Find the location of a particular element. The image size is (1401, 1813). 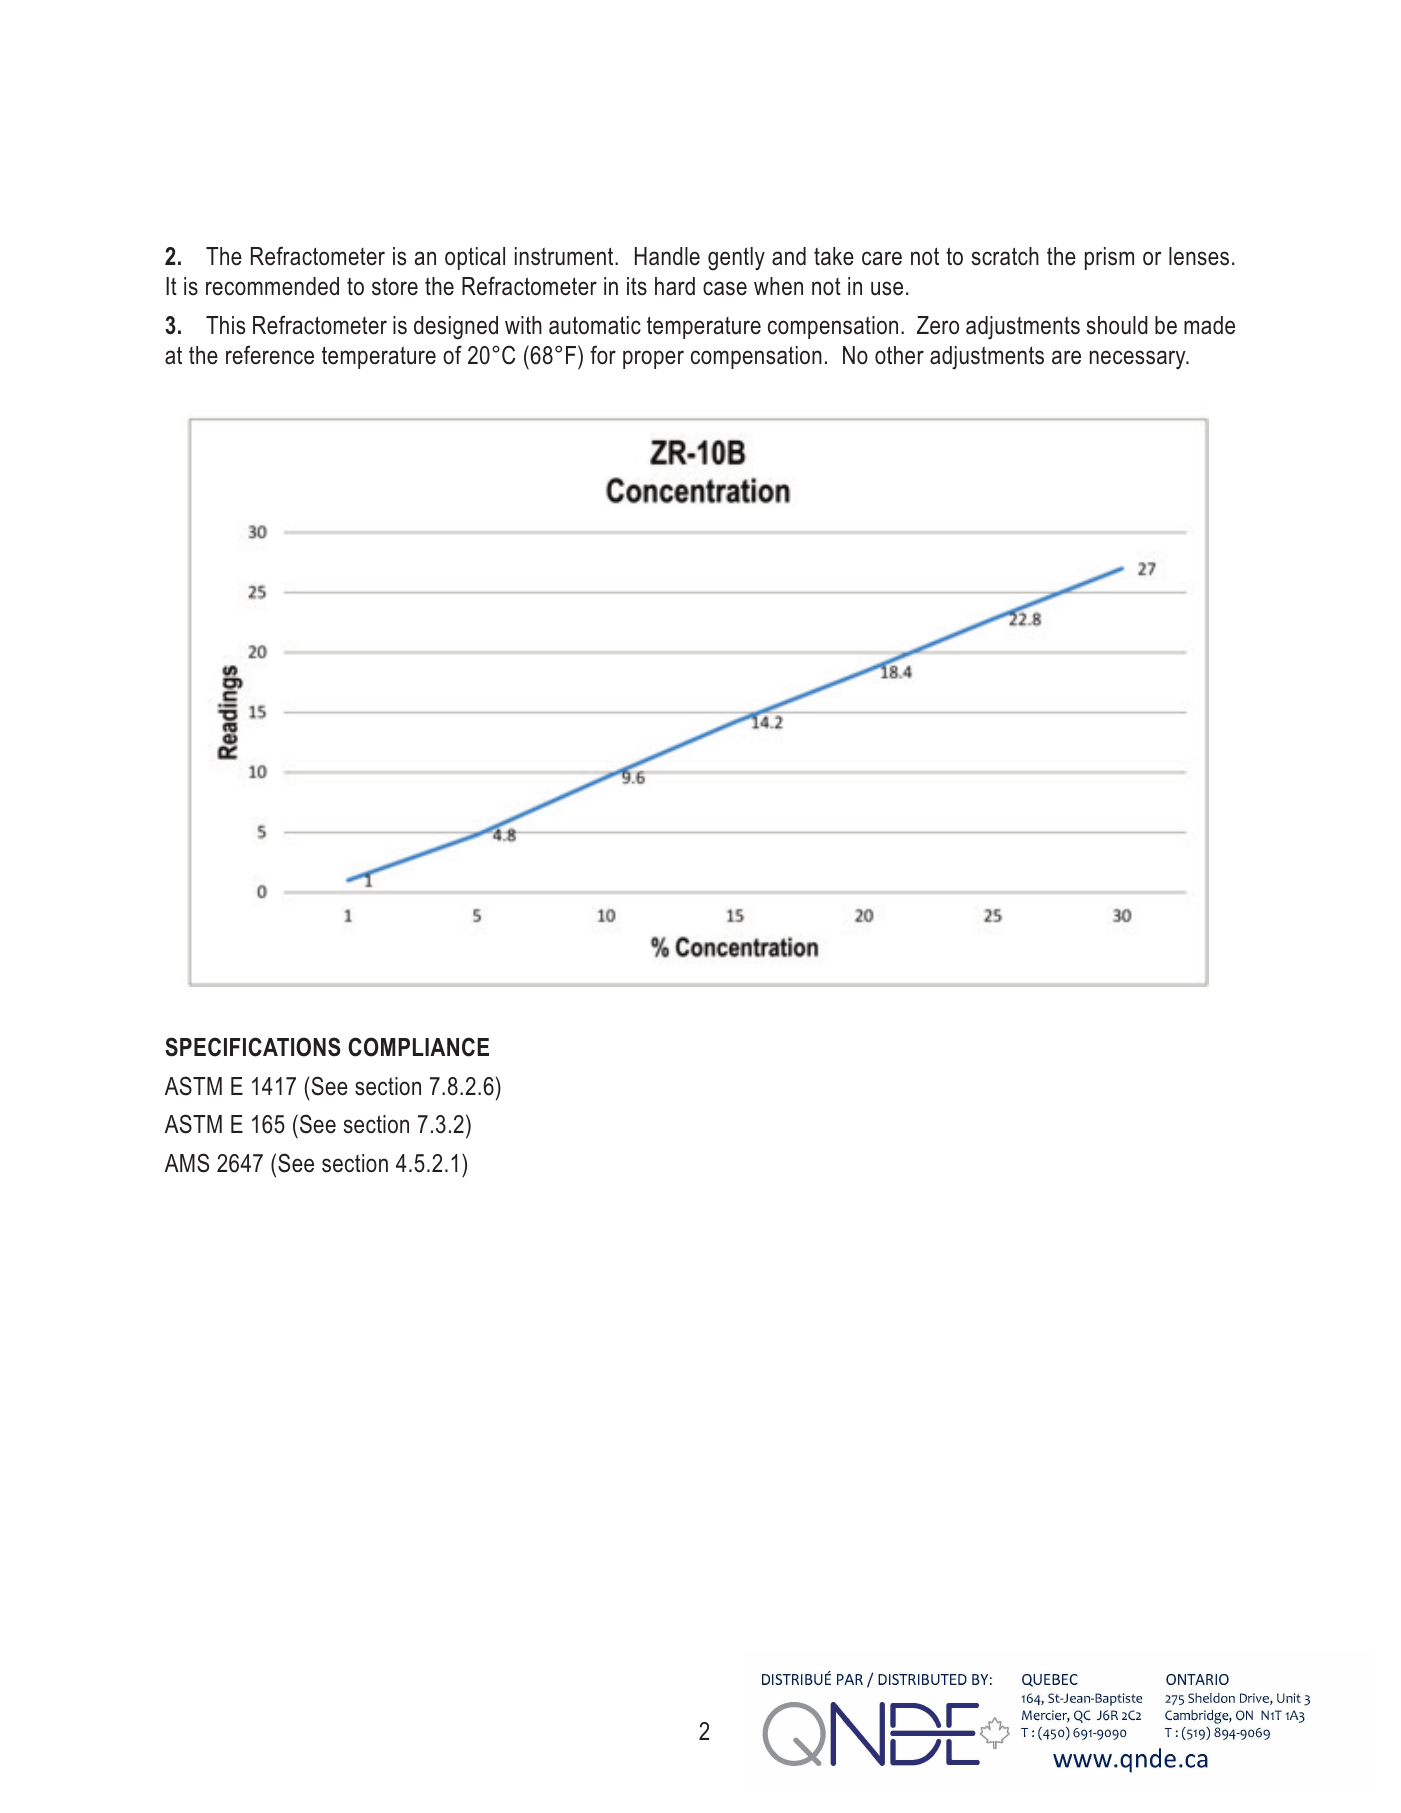

SPECIFICATIONS is located at coordinates (253, 1047).
